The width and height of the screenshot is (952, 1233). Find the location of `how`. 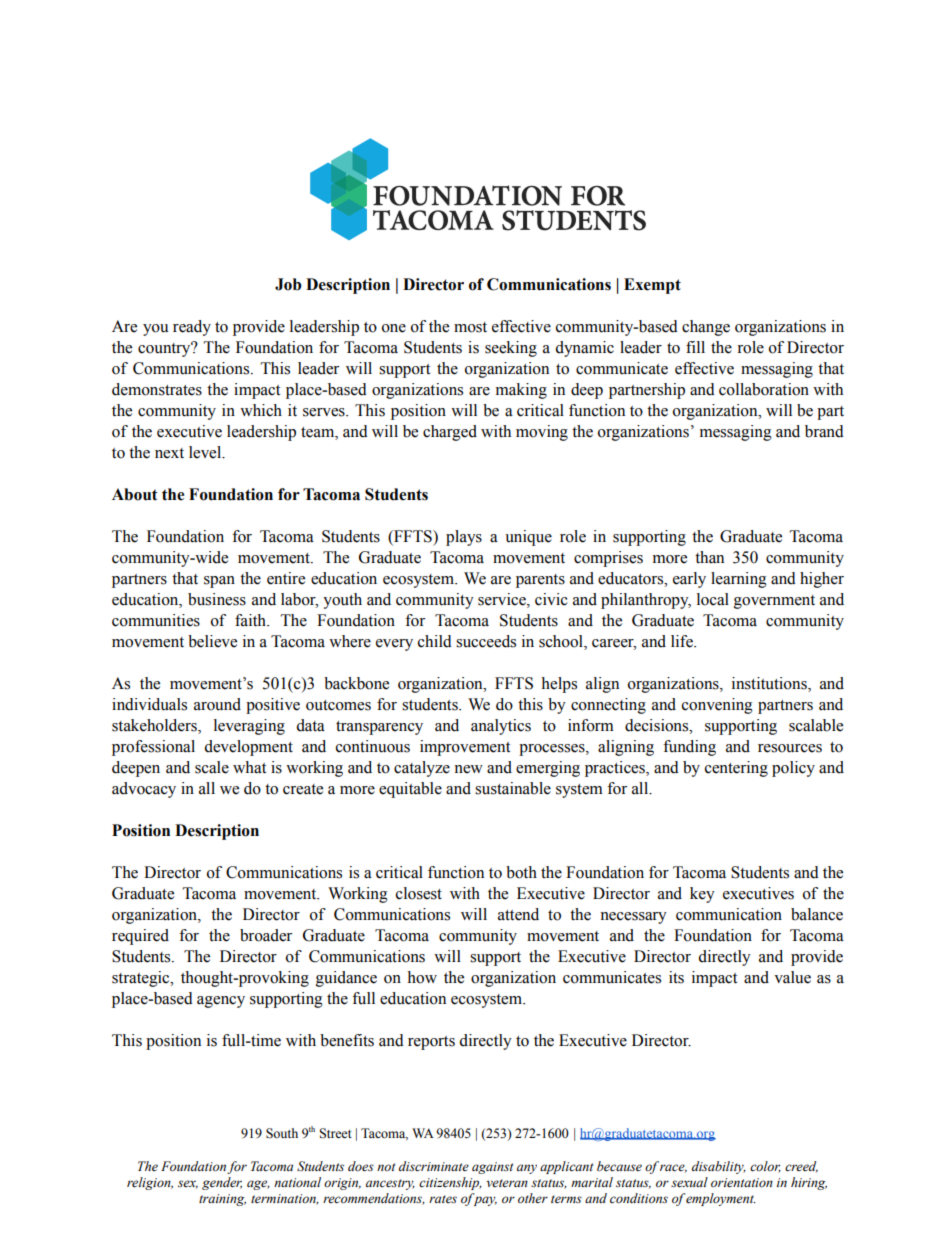

how is located at coordinates (422, 977).
